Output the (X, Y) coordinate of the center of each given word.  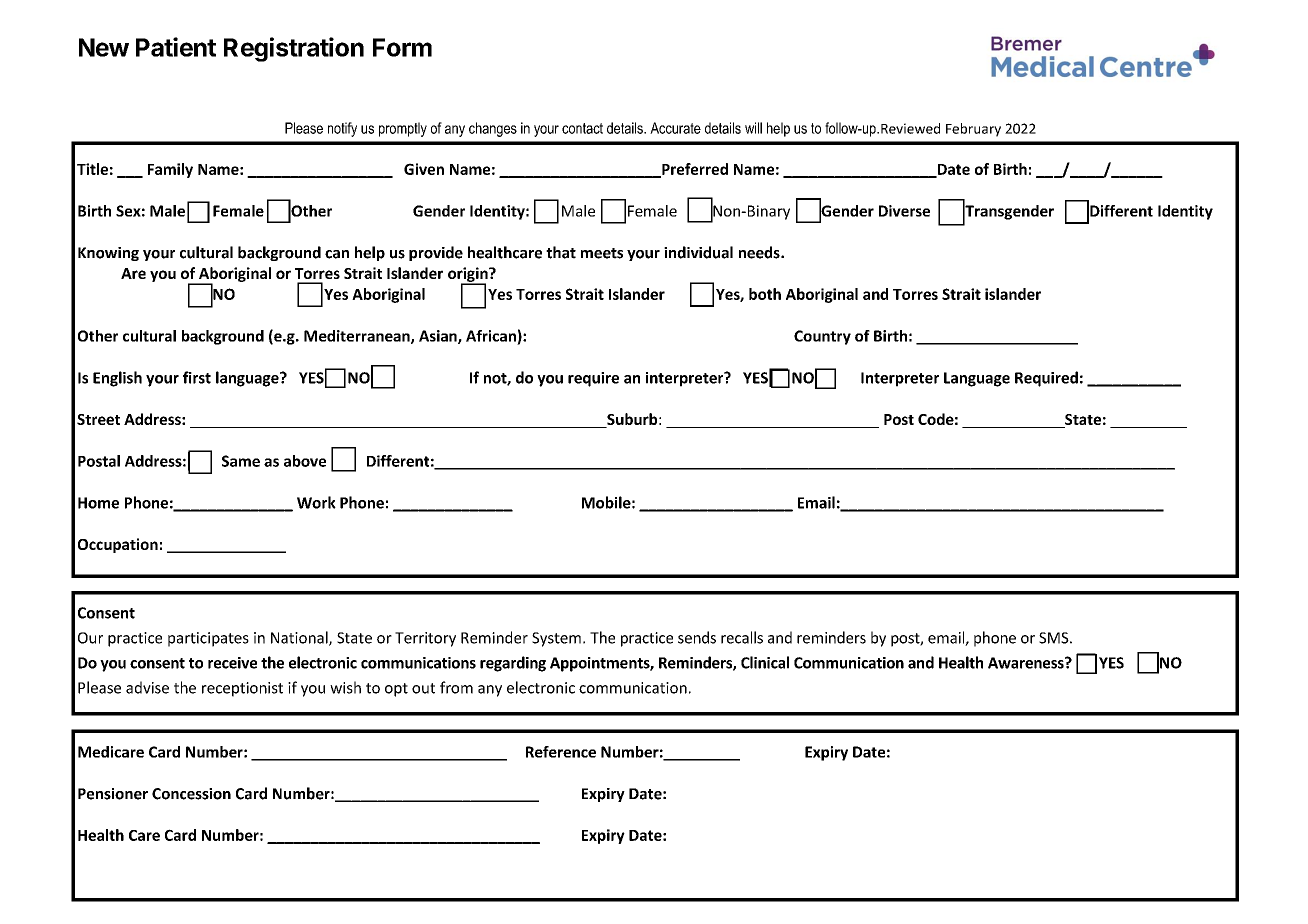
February (973, 130)
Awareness (1027, 663)
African (491, 336)
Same (241, 461)
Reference (561, 752)
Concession (191, 794)
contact (582, 128)
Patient (176, 47)
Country (822, 337)
